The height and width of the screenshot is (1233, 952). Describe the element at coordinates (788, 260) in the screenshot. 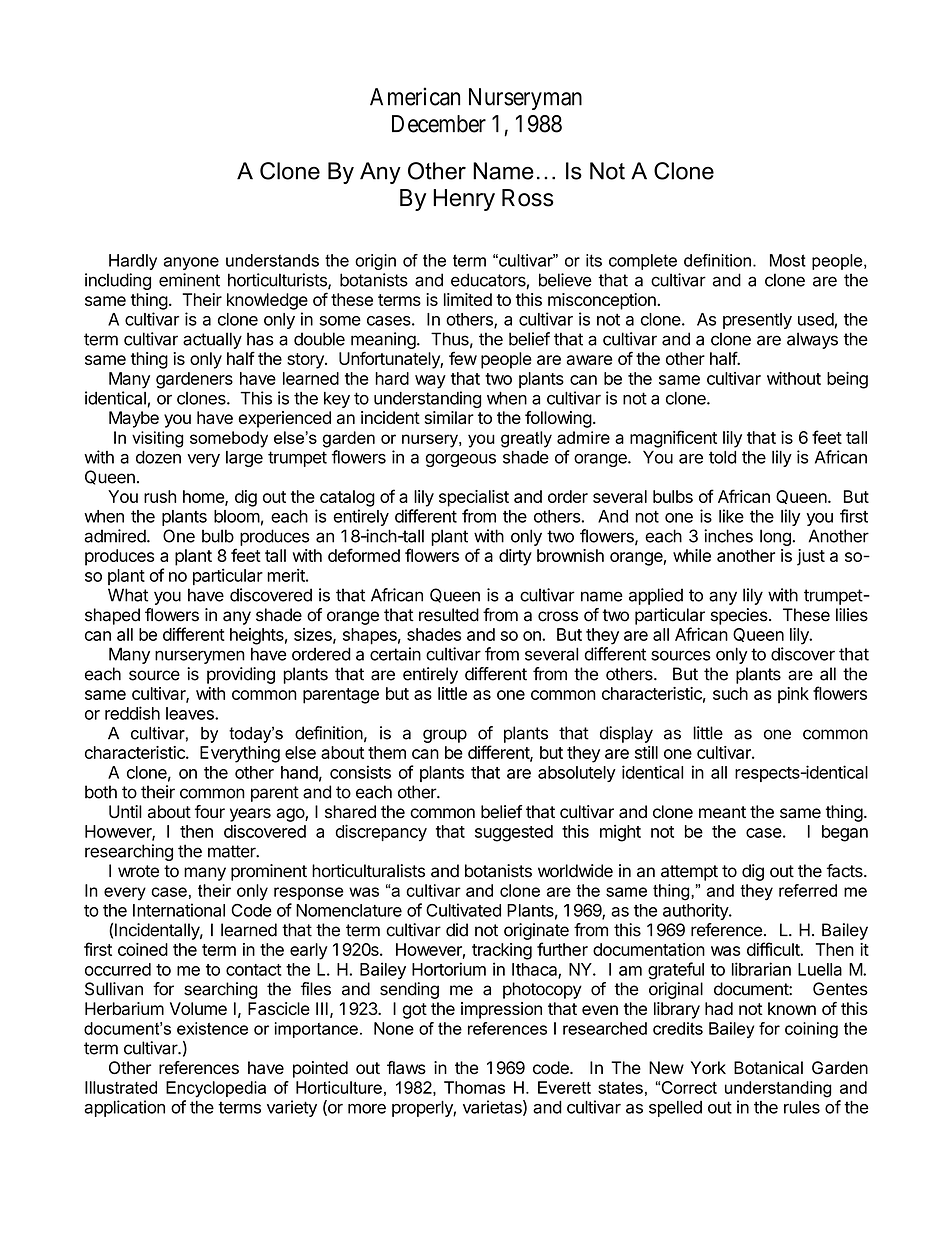

I see `Most` at that location.
